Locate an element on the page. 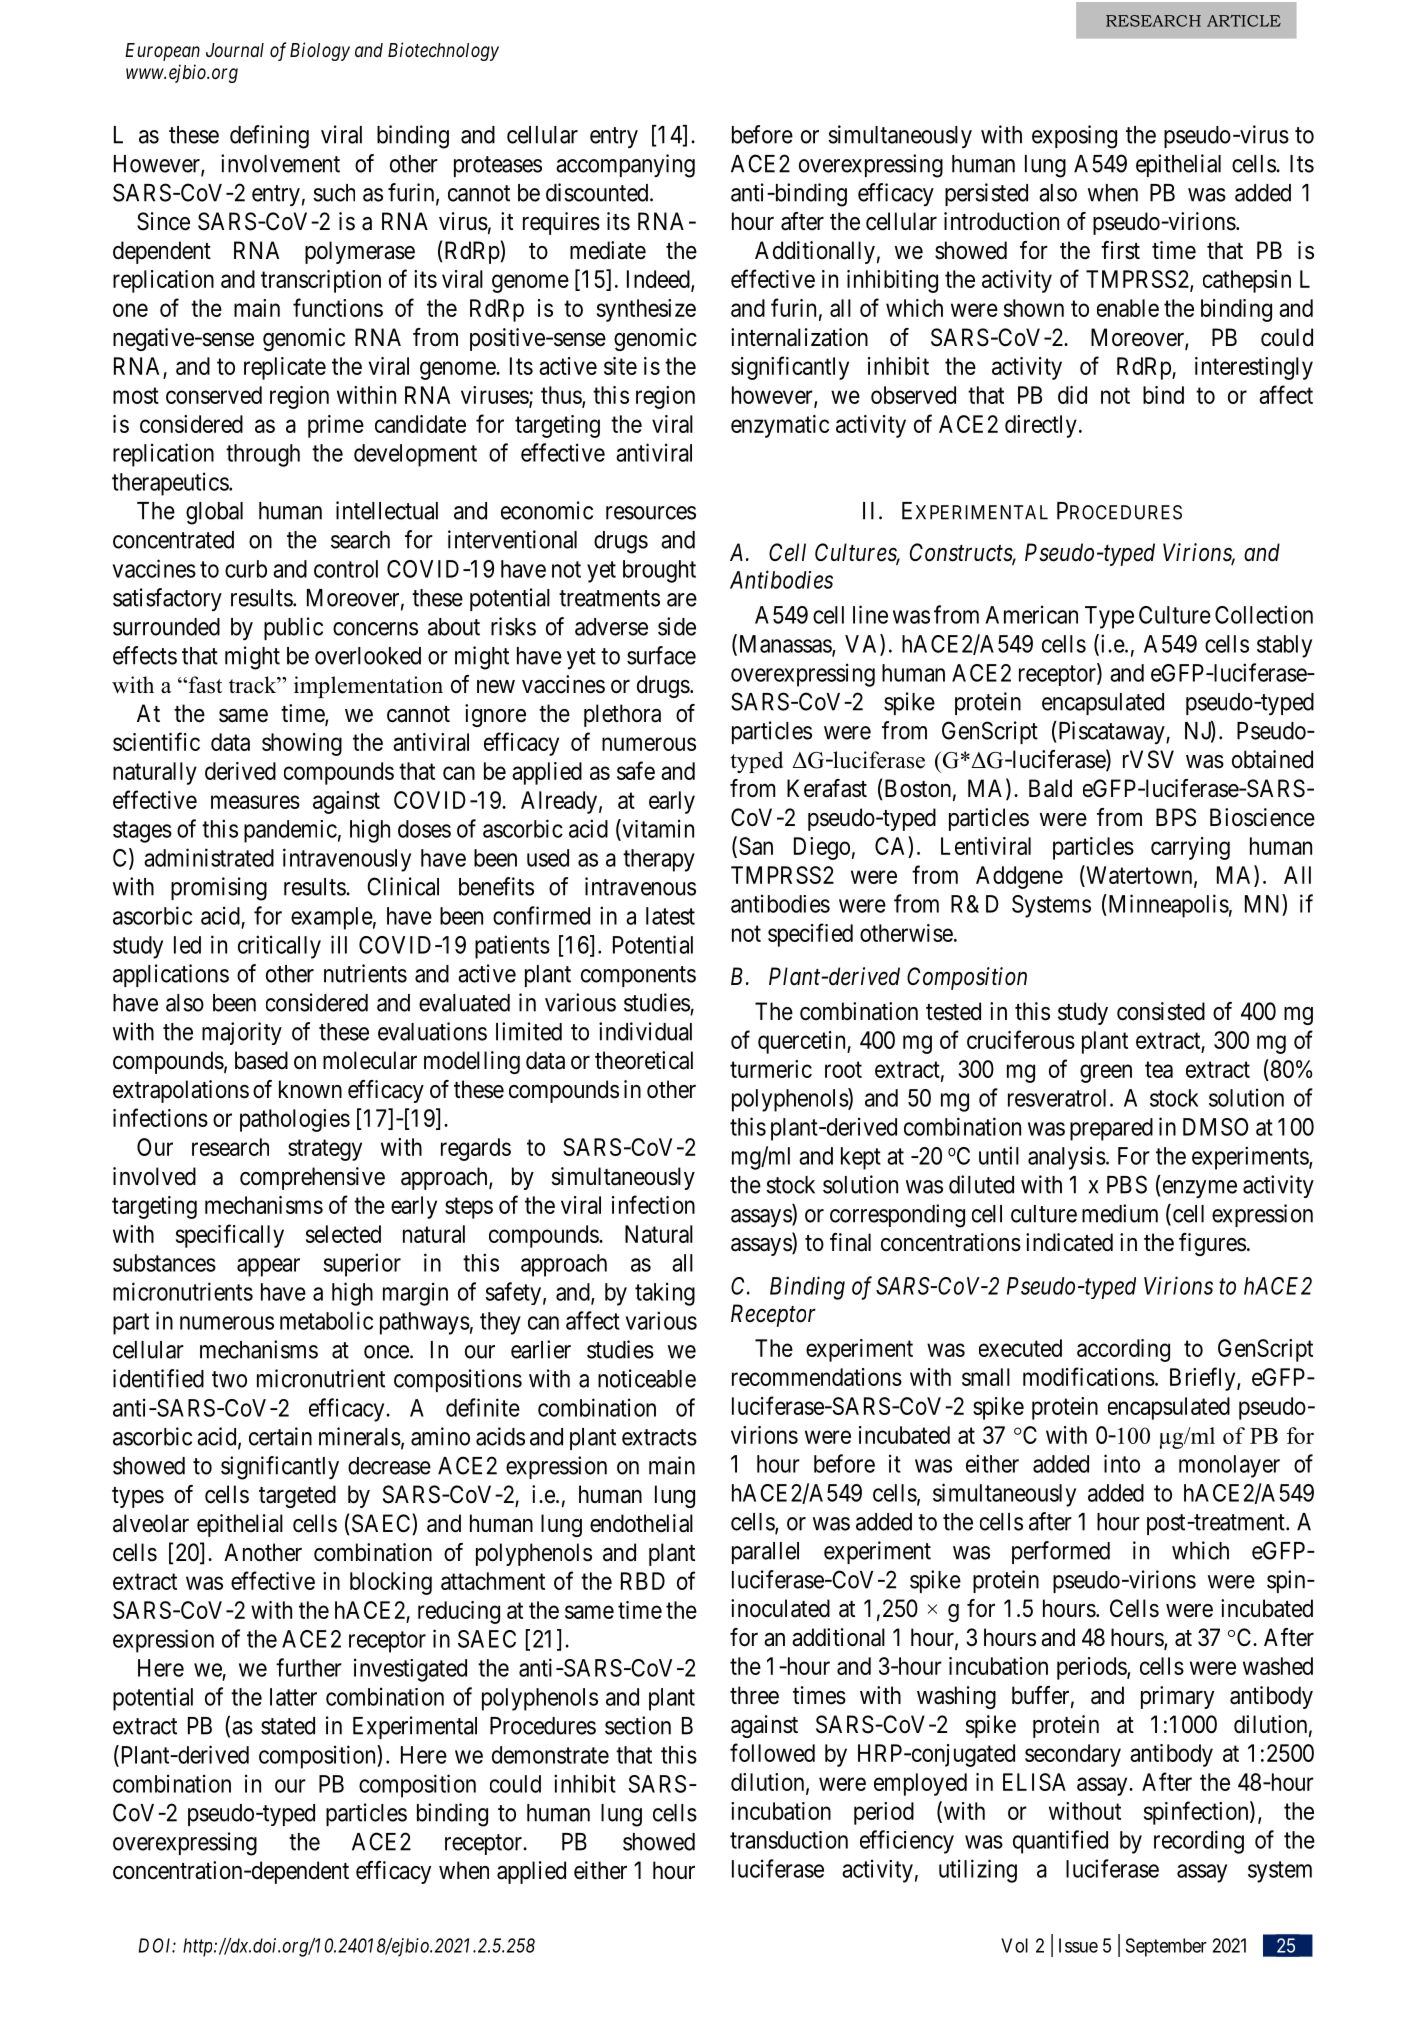 The image size is (1426, 2017). comprehensive is located at coordinates (312, 1178).
